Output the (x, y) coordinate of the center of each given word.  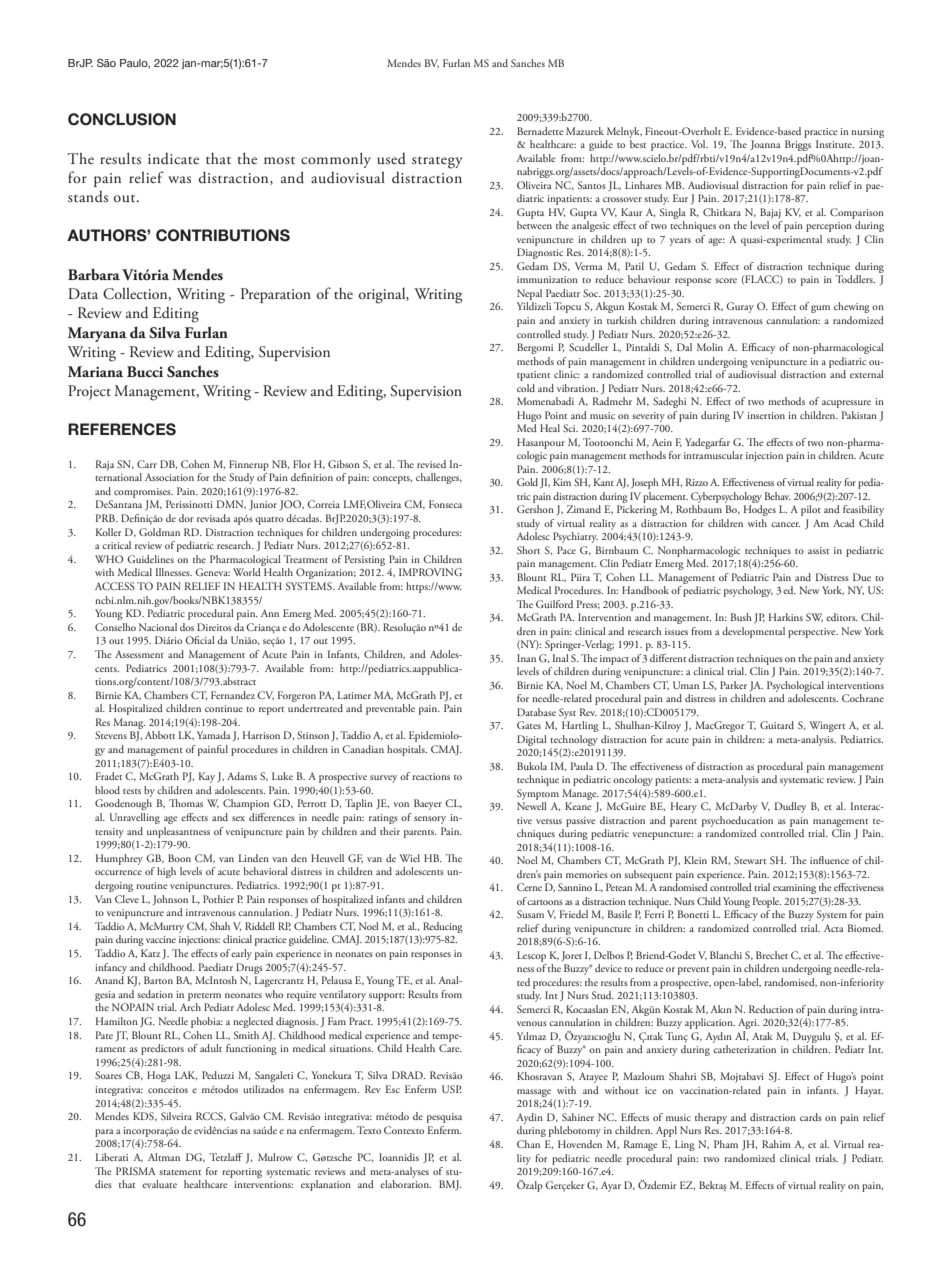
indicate (173, 159)
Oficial (200, 640)
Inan (526, 658)
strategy (437, 163)
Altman (164, 1157)
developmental (753, 632)
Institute (835, 144)
